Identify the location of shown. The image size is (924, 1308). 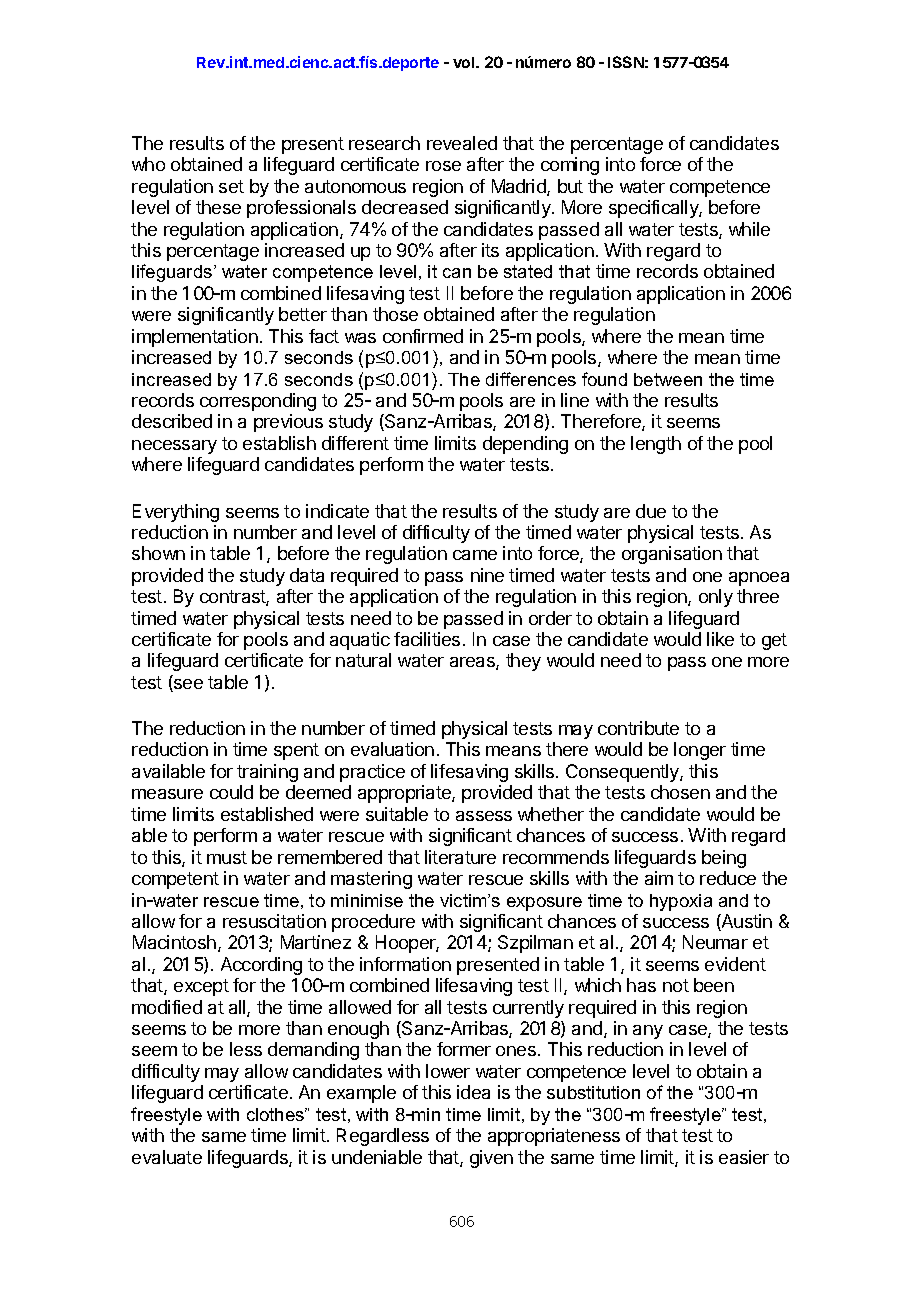
(158, 553).
